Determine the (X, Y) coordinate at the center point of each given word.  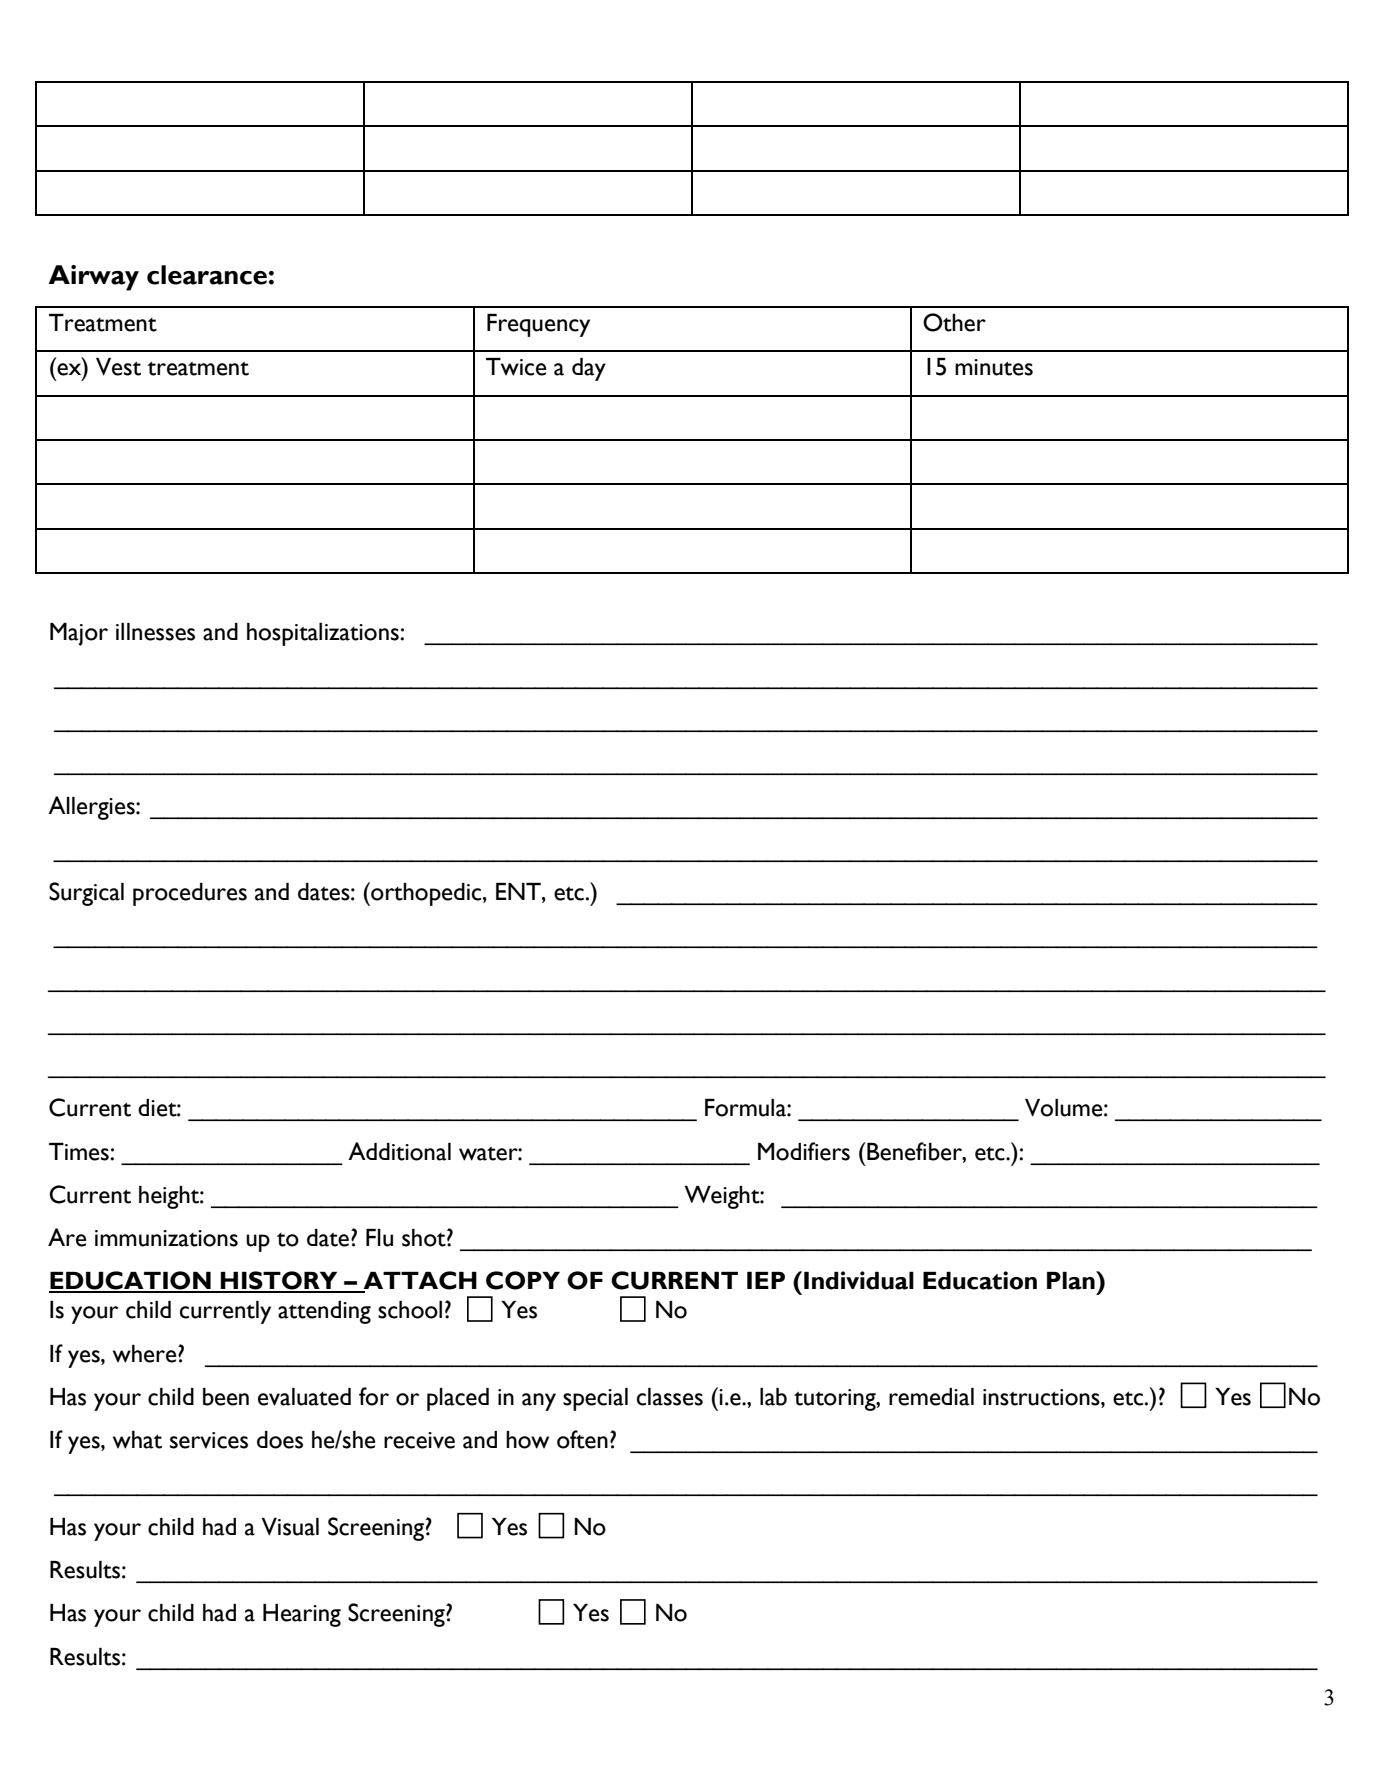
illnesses (155, 632)
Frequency (538, 325)
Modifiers (804, 1151)
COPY (523, 1280)
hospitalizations (324, 634)
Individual (859, 1280)
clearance (207, 275)
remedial (931, 1397)
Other (954, 322)
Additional (399, 1151)
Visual (290, 1527)
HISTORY (279, 1281)
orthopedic (426, 894)
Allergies (92, 808)
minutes (994, 367)
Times (80, 1152)
